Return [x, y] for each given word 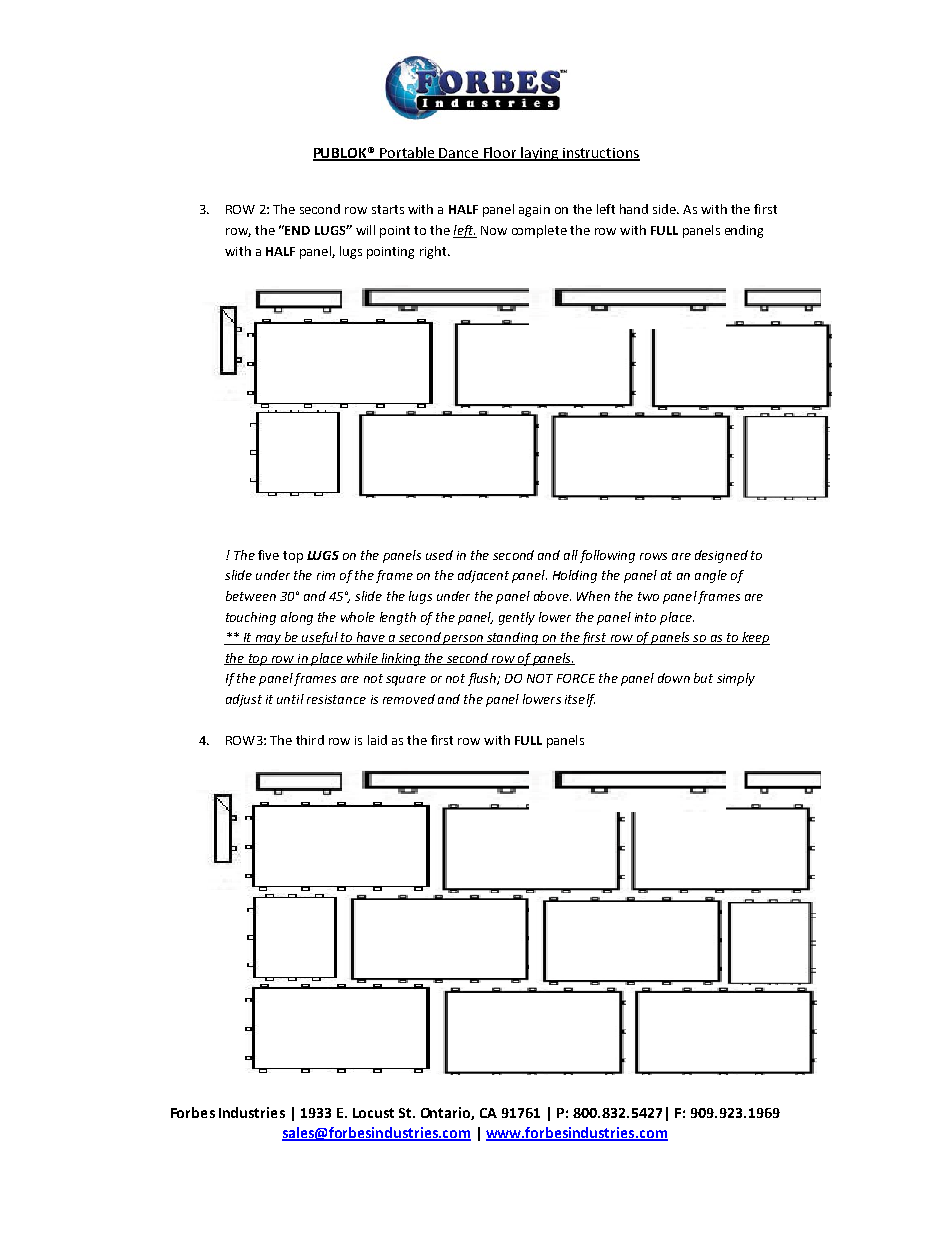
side [665, 209]
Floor [500, 154]
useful [320, 638]
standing [513, 638]
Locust [373, 1113]
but [703, 678]
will [365, 230]
